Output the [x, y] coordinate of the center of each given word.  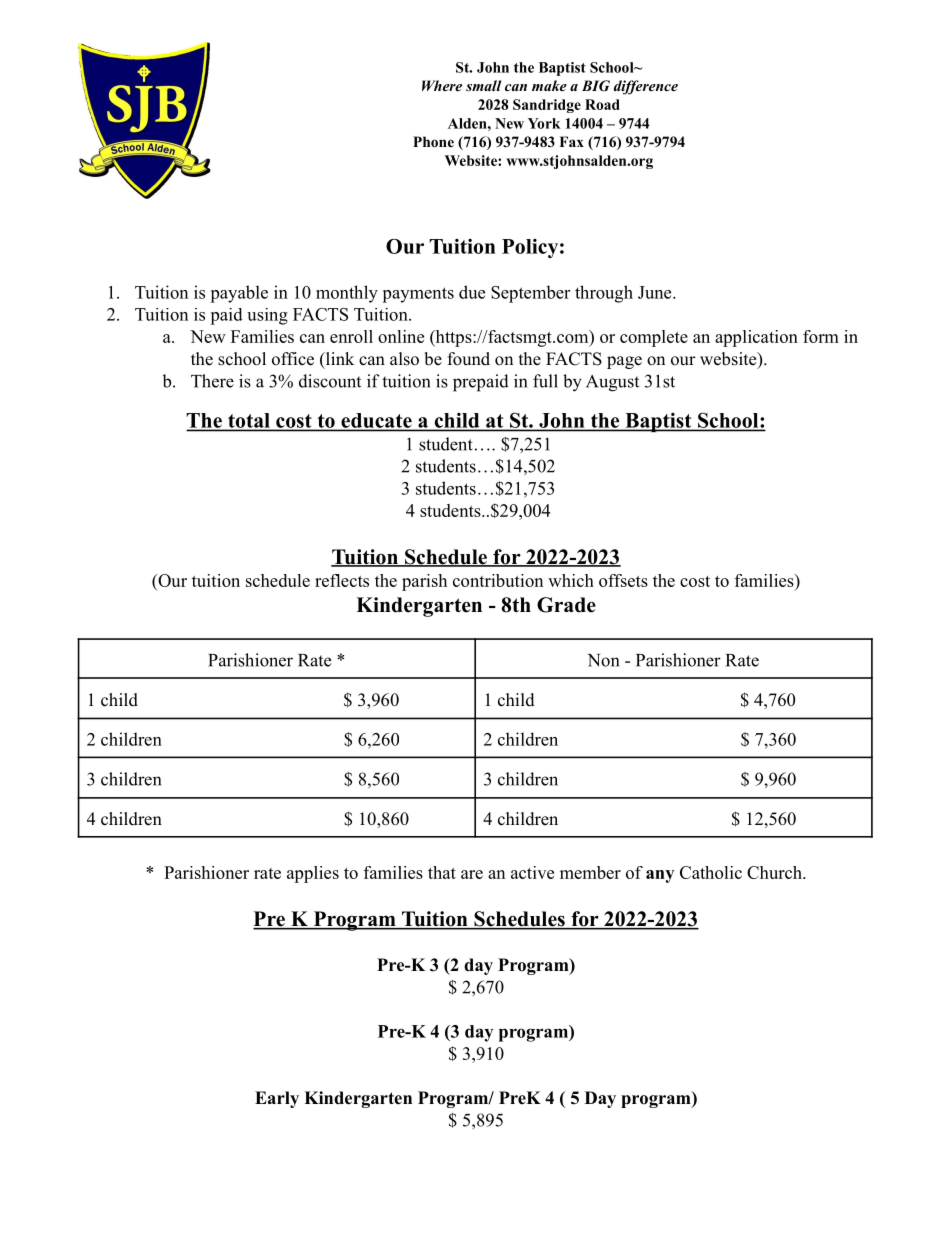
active [532, 872]
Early [277, 1099]
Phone [433, 142]
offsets [623, 580]
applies [313, 874]
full [545, 381]
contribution [498, 580]
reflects [342, 580]
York [544, 123]
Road [602, 104]
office [293, 359]
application [756, 338]
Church [775, 872]
